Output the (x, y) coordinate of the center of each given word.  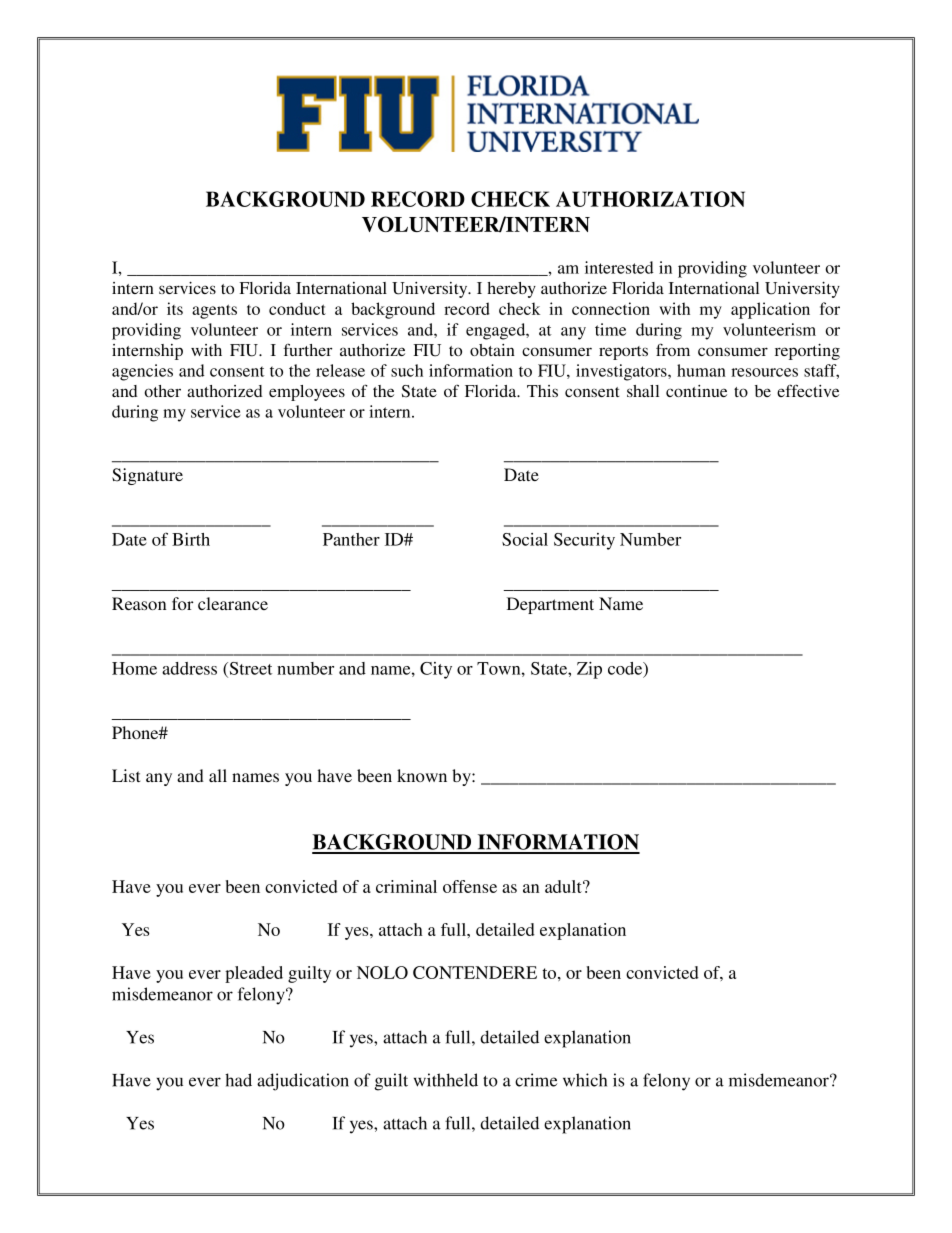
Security (584, 541)
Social (525, 539)
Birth (191, 539)
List (126, 775)
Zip (589, 670)
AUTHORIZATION (650, 199)
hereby (511, 290)
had (238, 1080)
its (175, 308)
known (422, 775)
